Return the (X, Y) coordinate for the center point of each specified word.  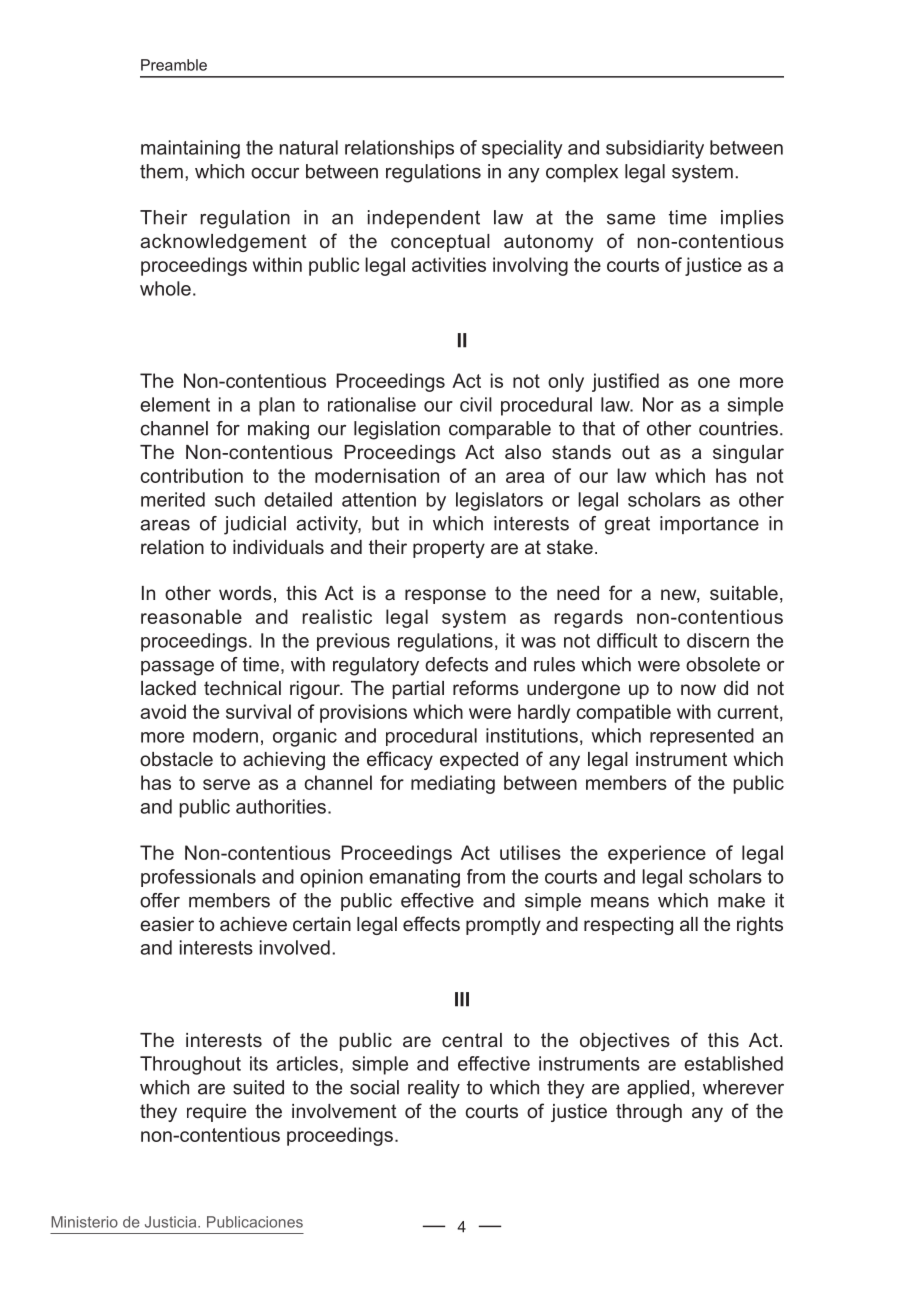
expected (479, 761)
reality (434, 1089)
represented (702, 737)
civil (476, 404)
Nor (658, 404)
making (278, 430)
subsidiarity (655, 149)
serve (226, 784)
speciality (522, 149)
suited (258, 1087)
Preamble (174, 65)
